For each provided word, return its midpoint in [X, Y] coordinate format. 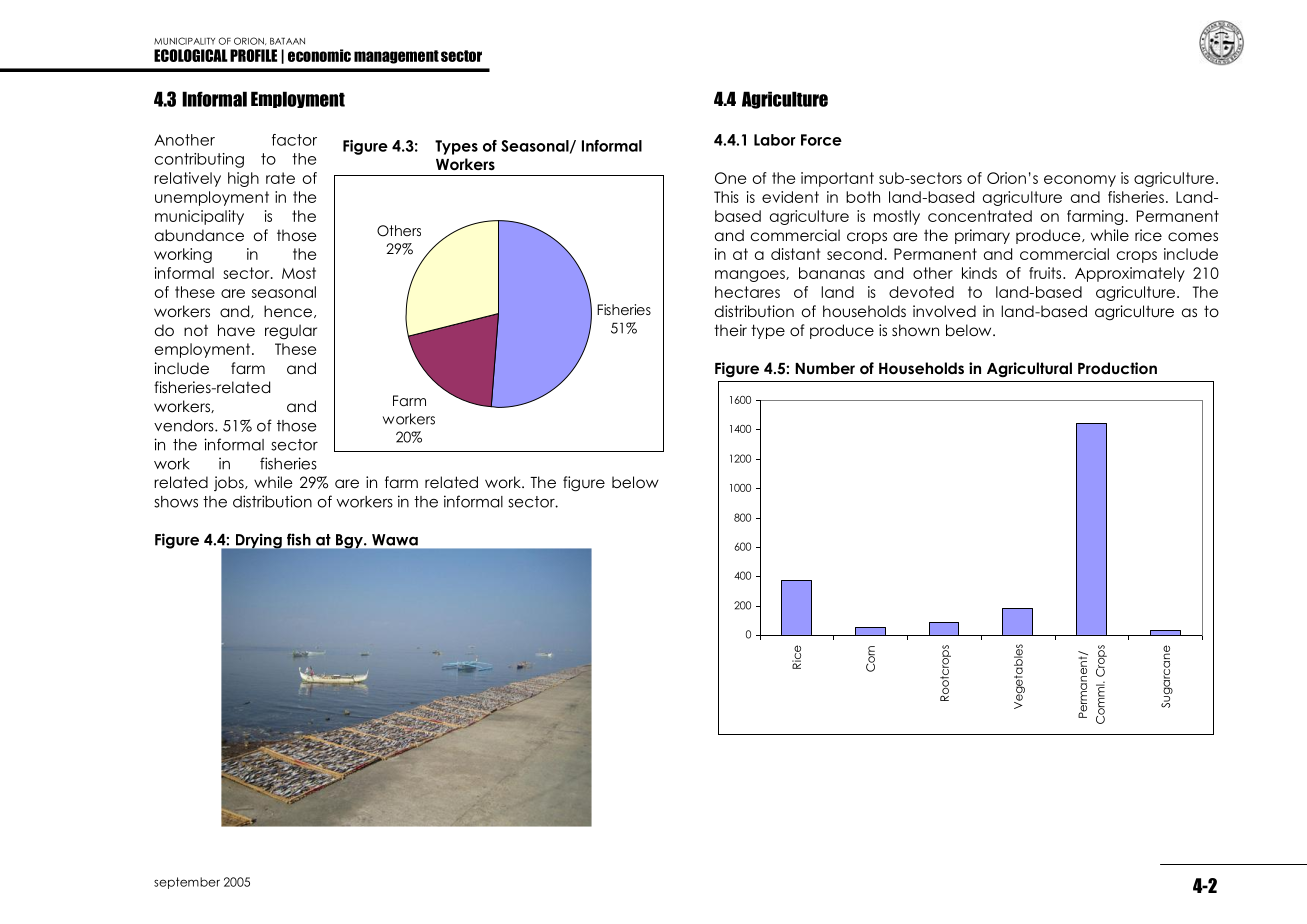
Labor [775, 140]
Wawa [395, 540]
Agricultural [1029, 370]
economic [319, 55]
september [187, 883]
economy [1080, 181]
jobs [230, 483]
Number [825, 368]
